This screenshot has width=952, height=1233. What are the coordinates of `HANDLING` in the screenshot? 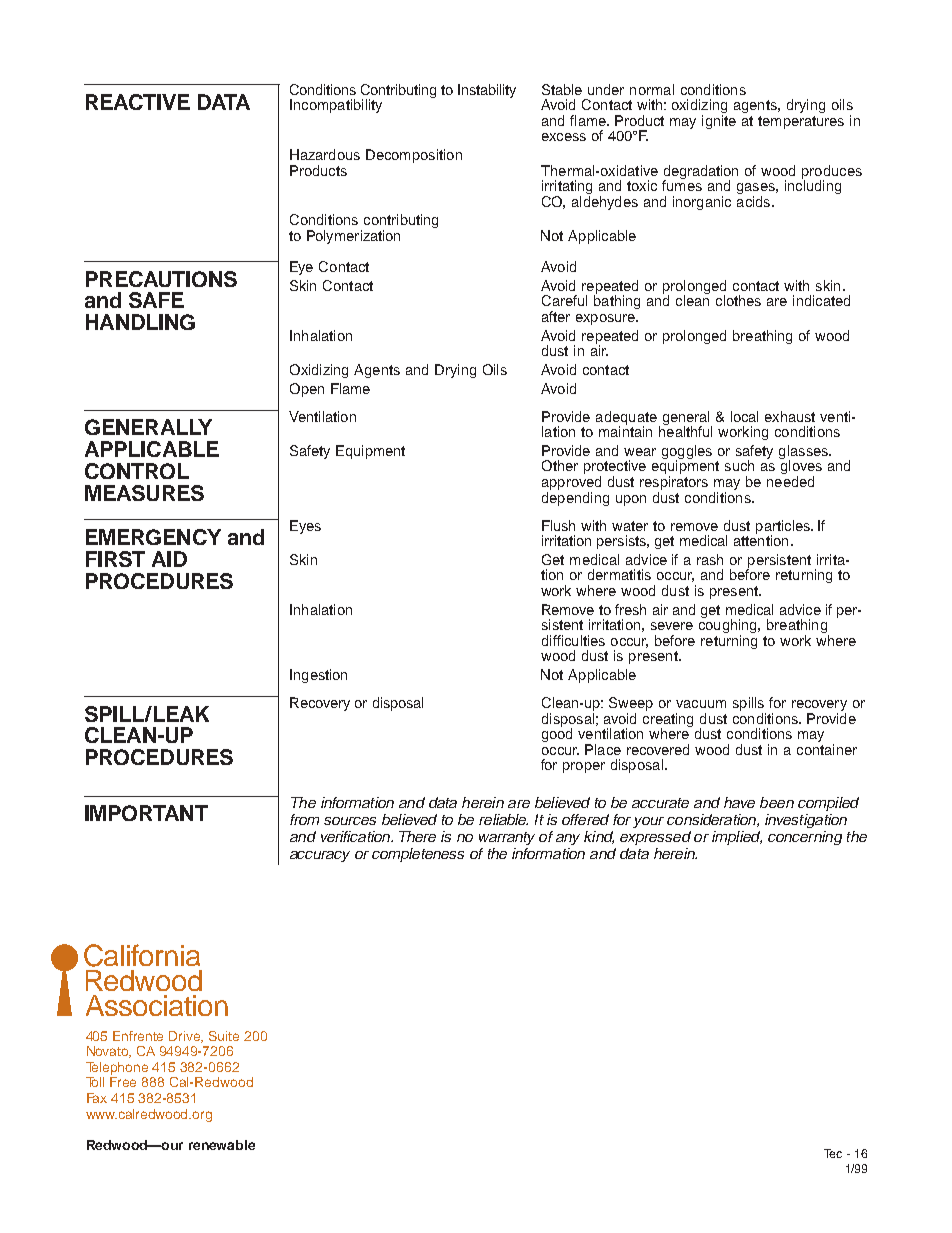 It's located at (140, 322).
